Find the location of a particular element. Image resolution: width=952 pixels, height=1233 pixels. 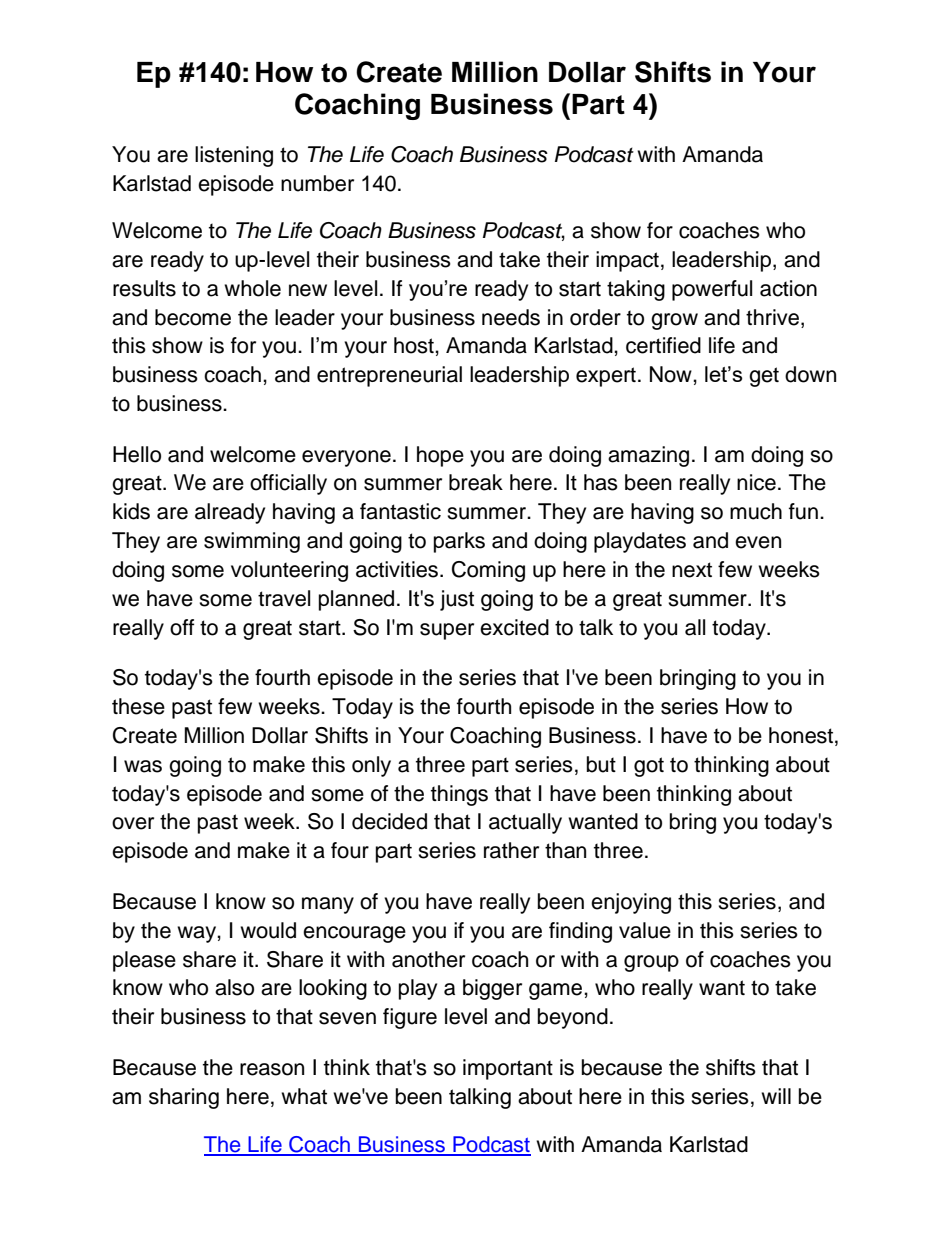

officially is located at coordinates (288, 484).
